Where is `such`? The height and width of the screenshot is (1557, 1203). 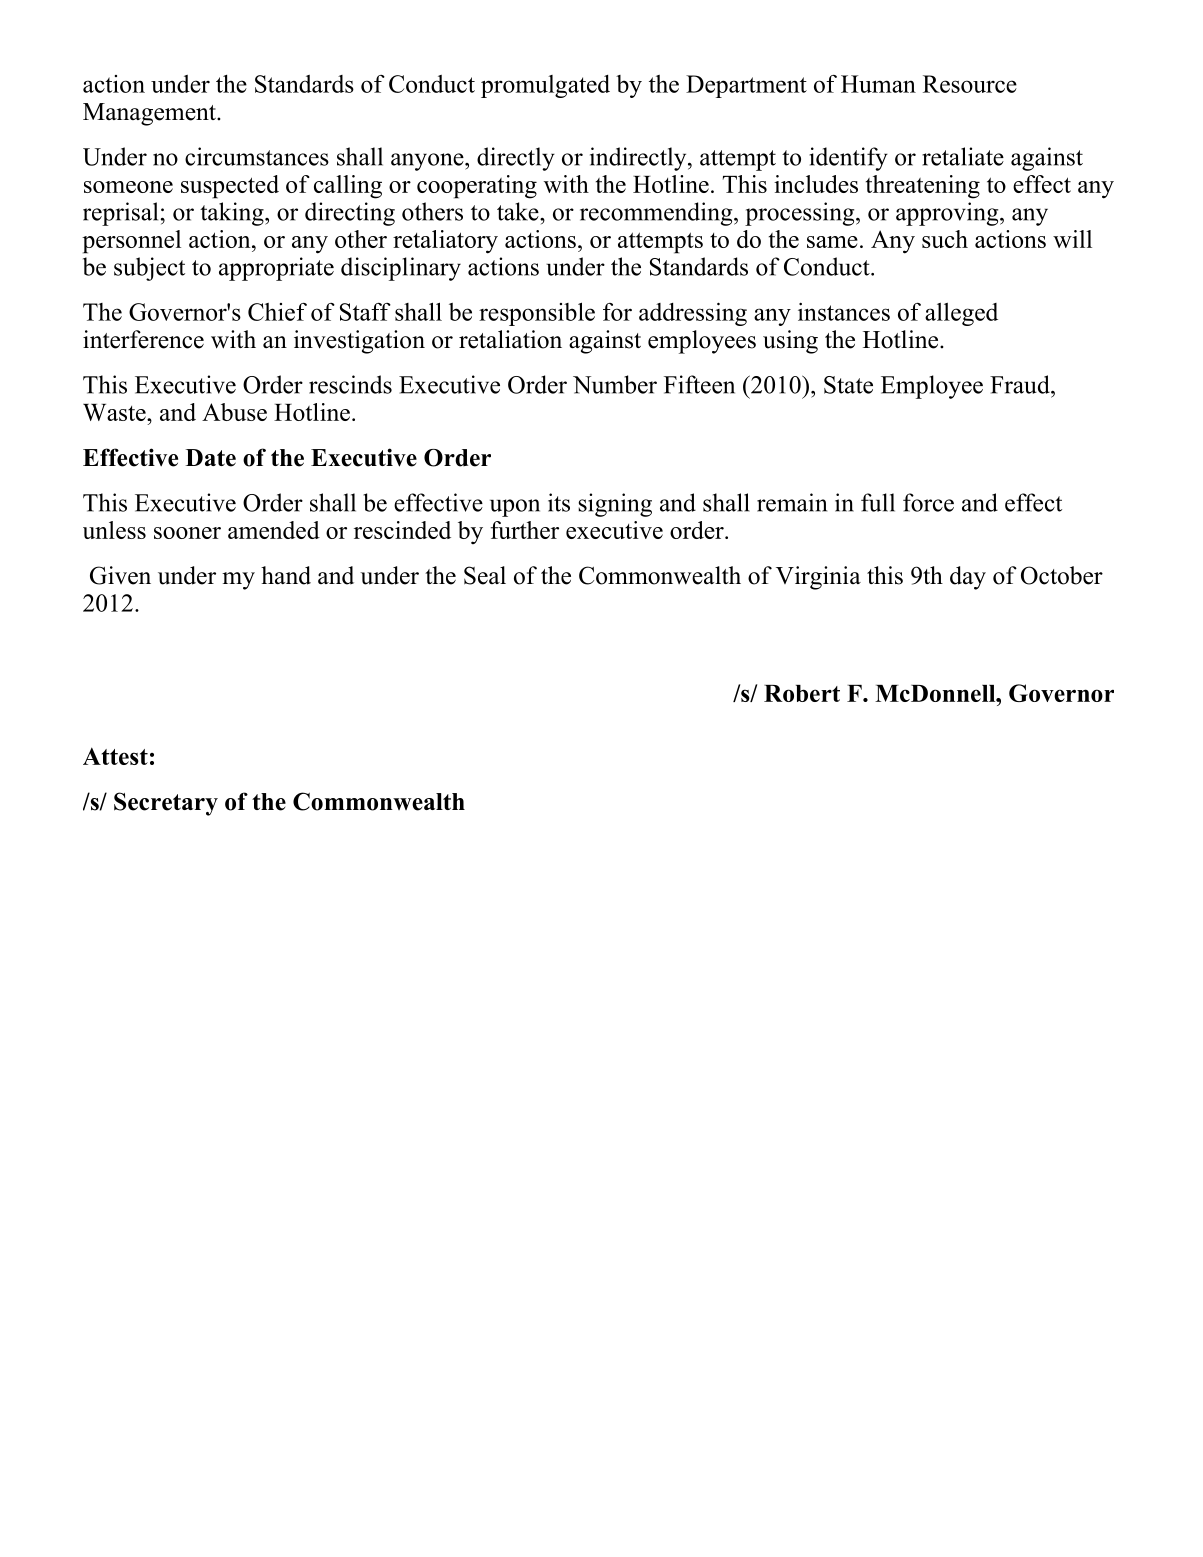
such is located at coordinates (945, 239).
